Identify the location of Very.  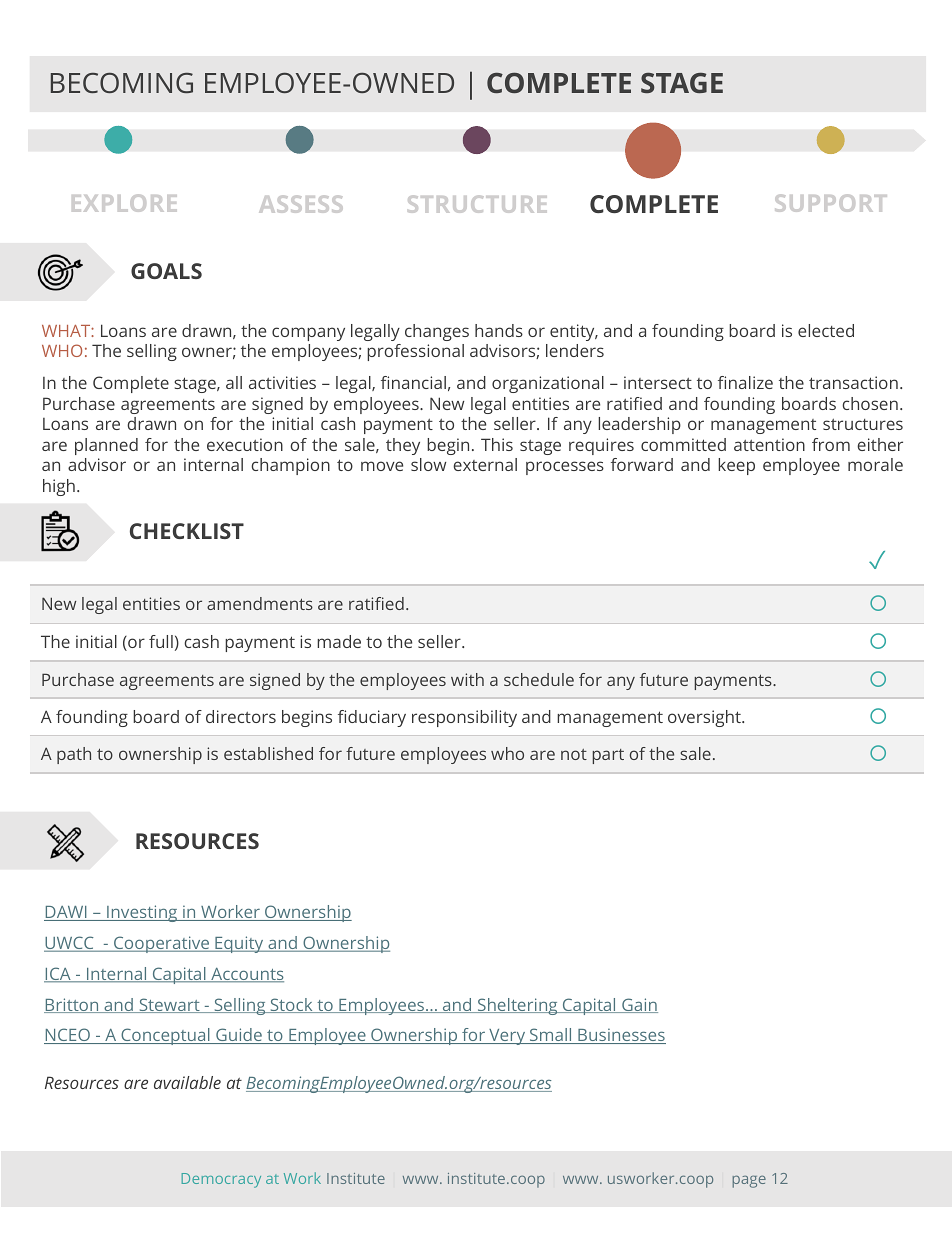
(507, 1037).
